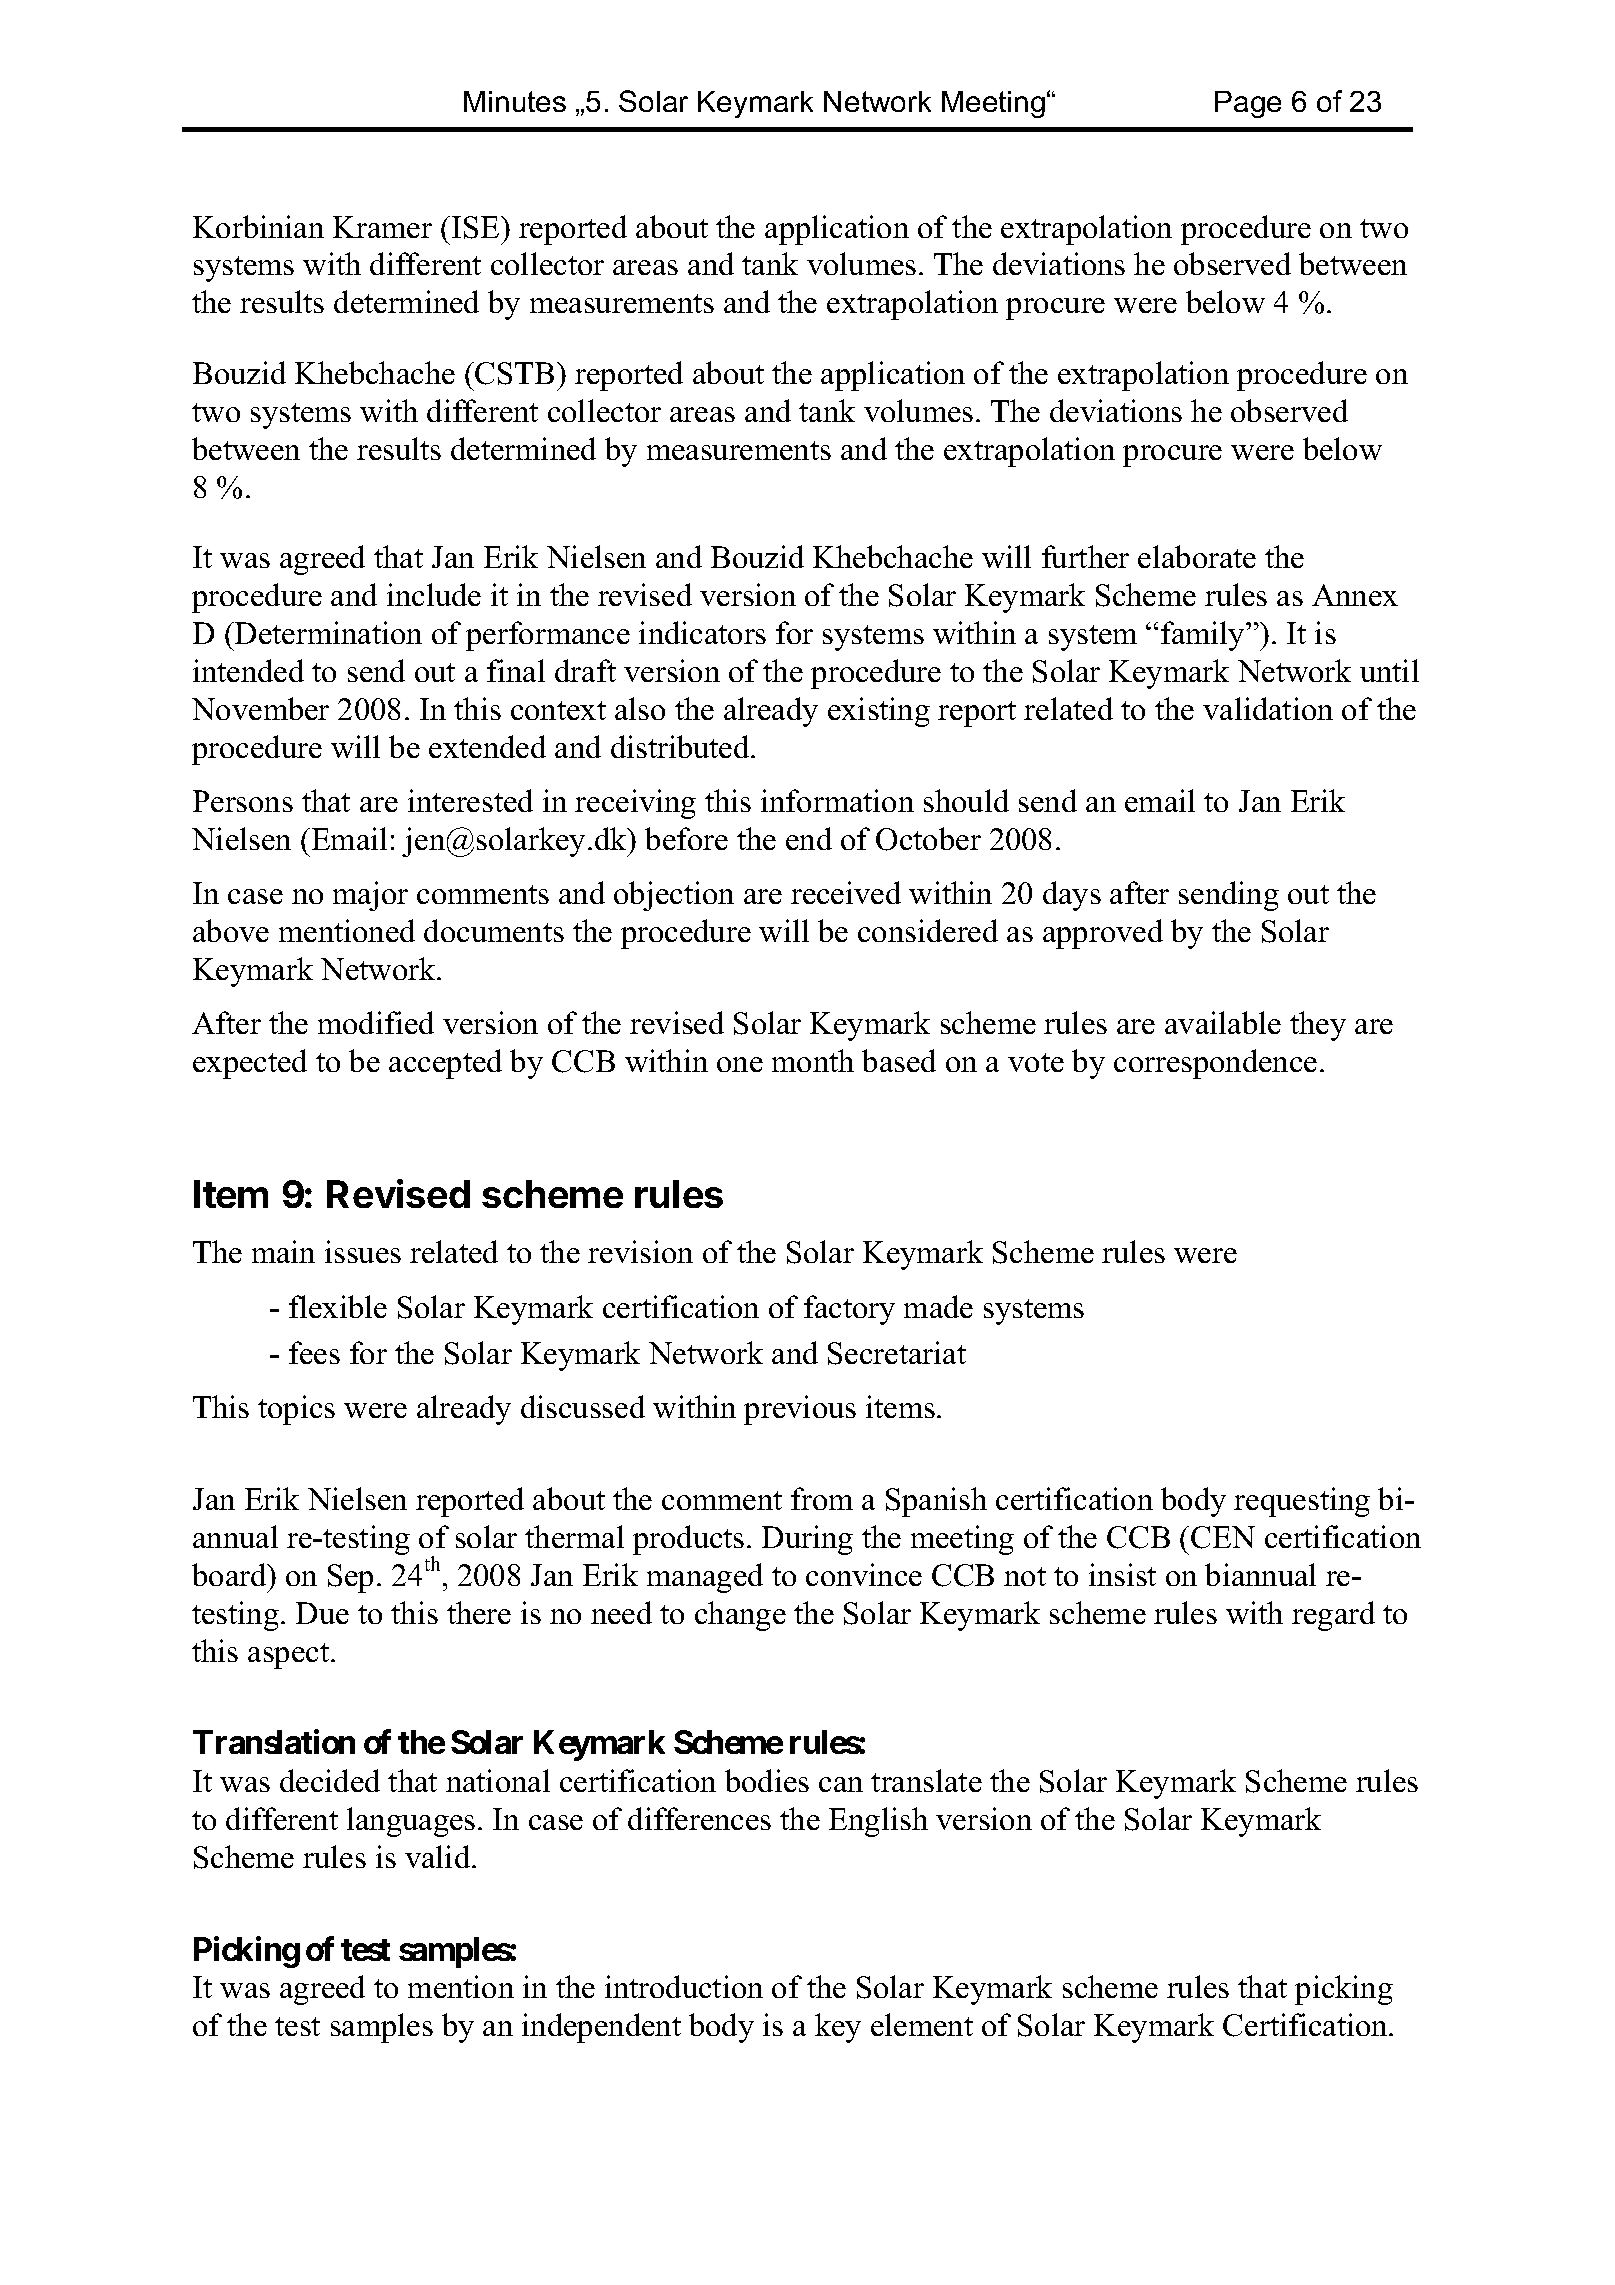 Image resolution: width=1615 pixels, height=2285 pixels. What do you see at coordinates (1333, 1616) in the screenshot?
I see `regard` at bounding box center [1333, 1616].
